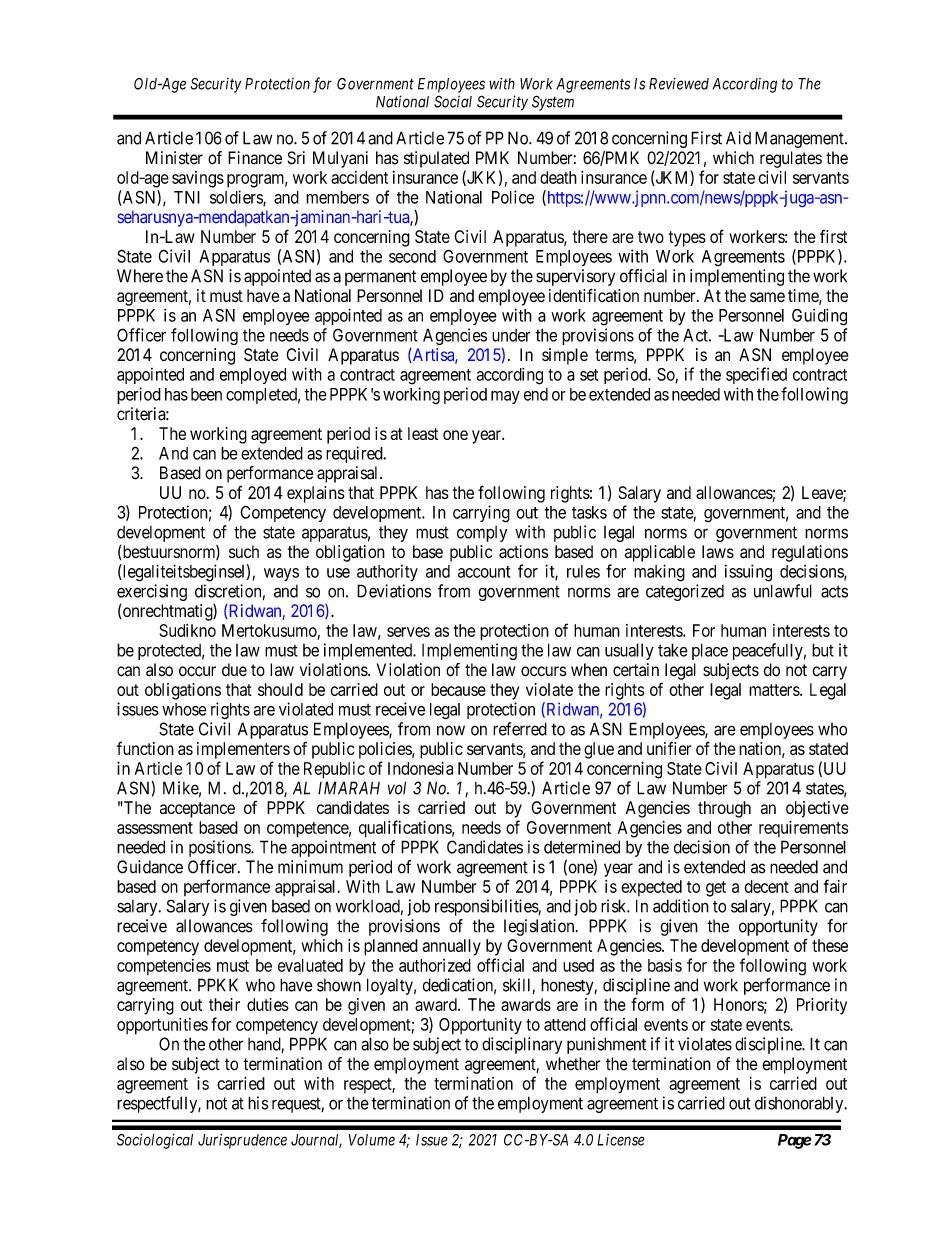 Image resolution: width=952 pixels, height=1233 pixels. Describe the element at coordinates (255, 158) in the image. I see `Finance` at that location.
